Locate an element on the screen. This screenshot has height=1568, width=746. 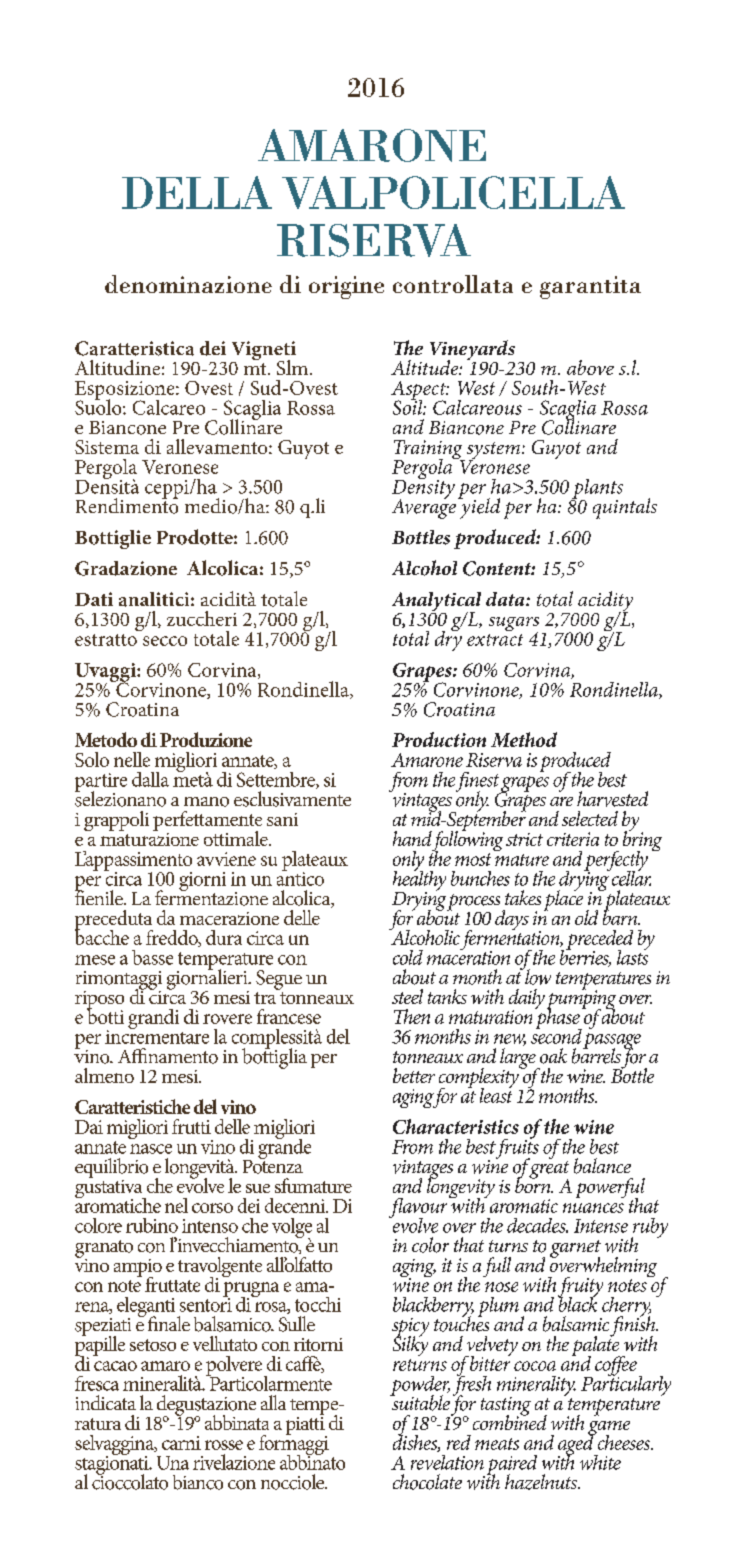
DELLA is located at coordinates (197, 192).
